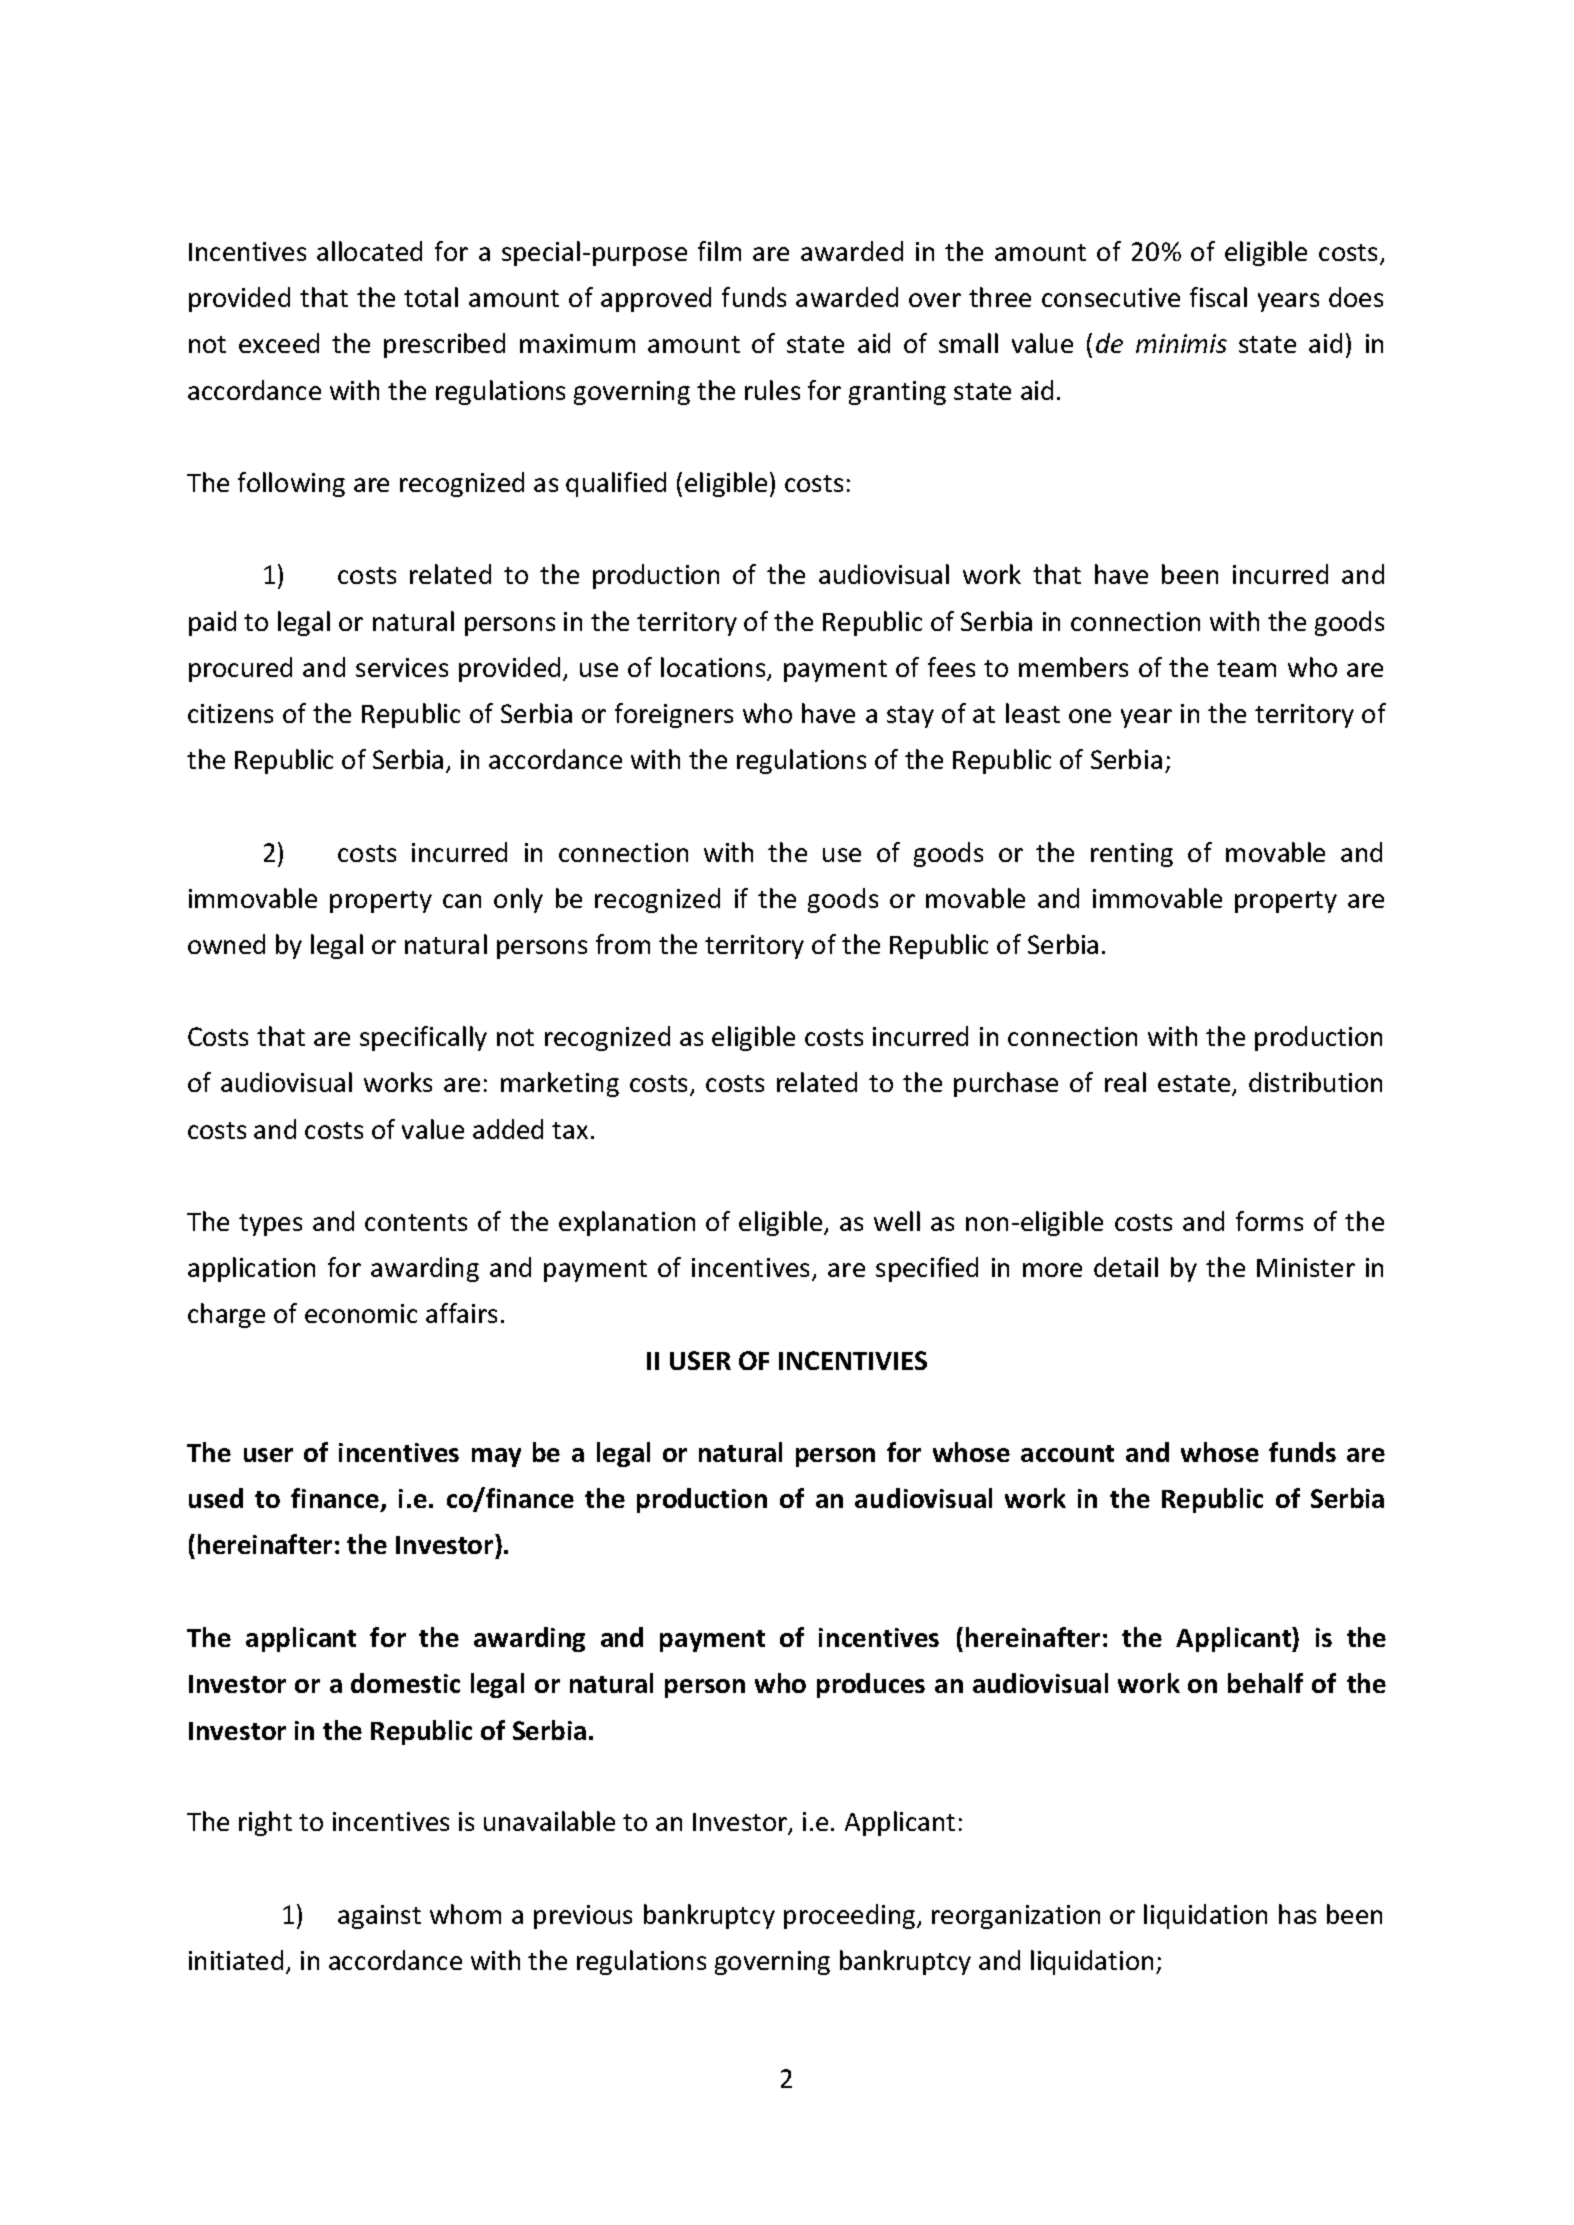  Describe the element at coordinates (402, 667) in the page. I see `services` at that location.
